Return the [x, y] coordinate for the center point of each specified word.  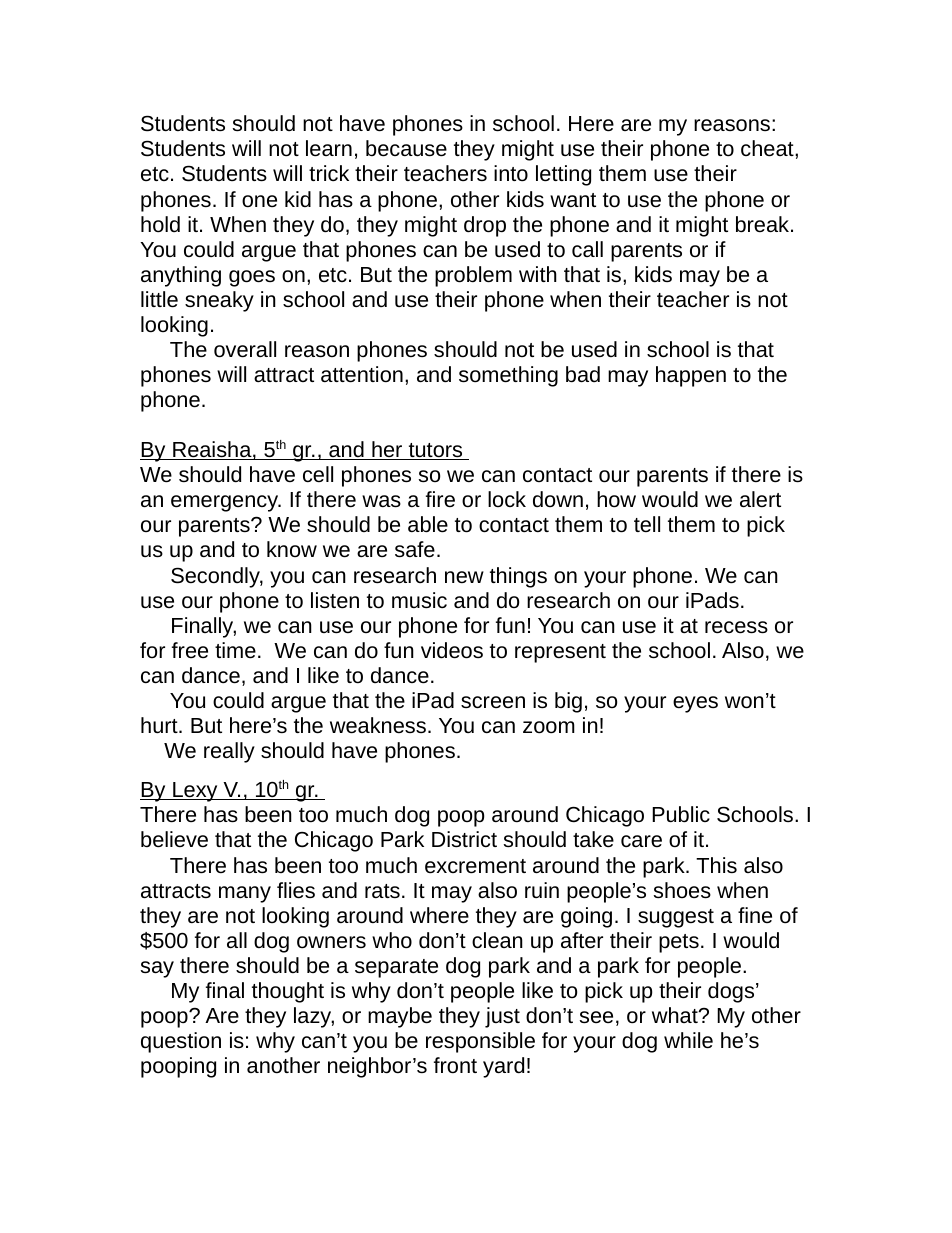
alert [760, 499]
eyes [695, 704]
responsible [480, 1042]
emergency [226, 503]
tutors [435, 451]
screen [493, 702]
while [688, 1040]
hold [160, 224]
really [229, 752]
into [511, 173]
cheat [768, 148]
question [181, 1042]
